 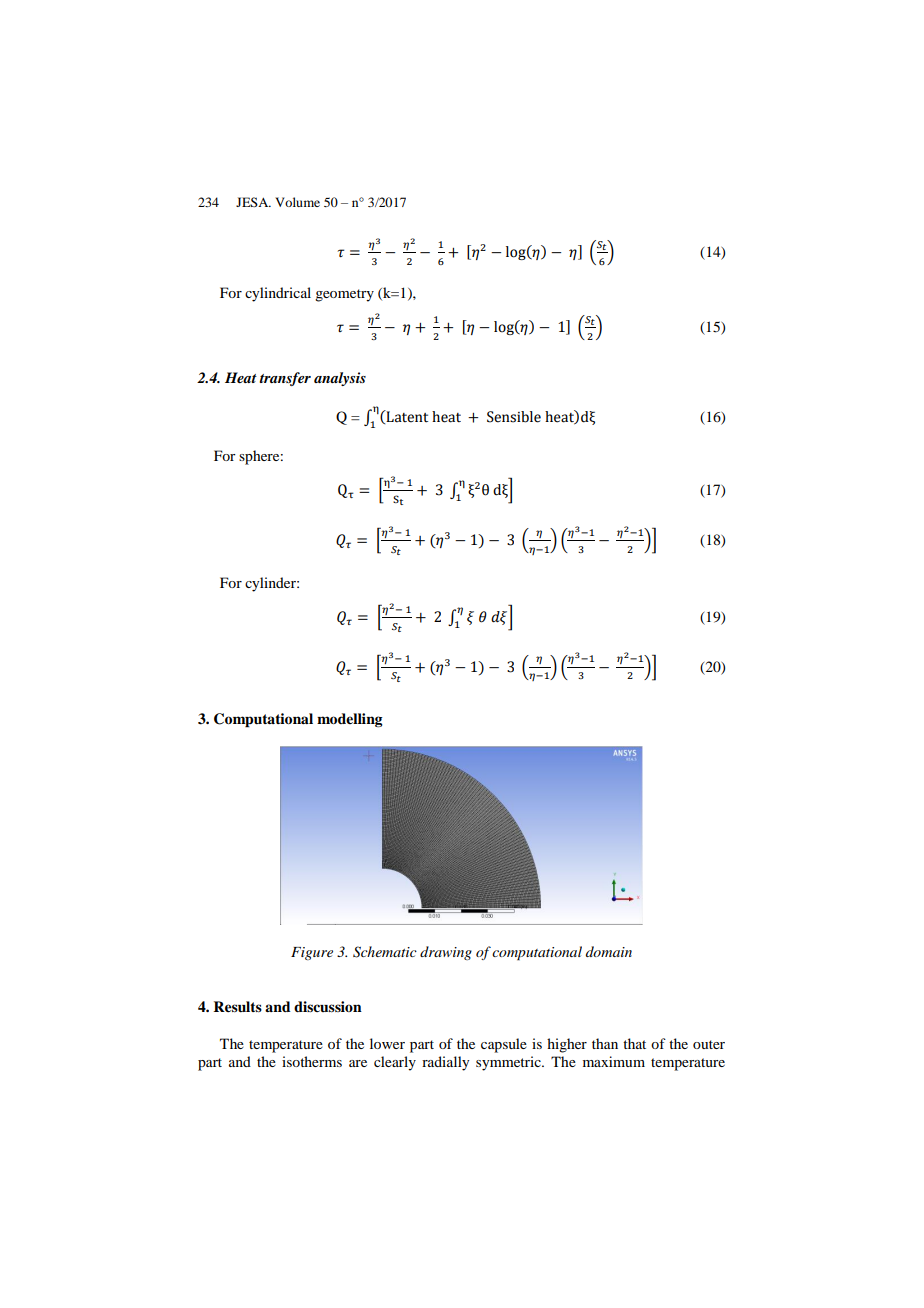 What do you see at coordinates (385, 952) in the page?
I see `Schematic` at bounding box center [385, 952].
